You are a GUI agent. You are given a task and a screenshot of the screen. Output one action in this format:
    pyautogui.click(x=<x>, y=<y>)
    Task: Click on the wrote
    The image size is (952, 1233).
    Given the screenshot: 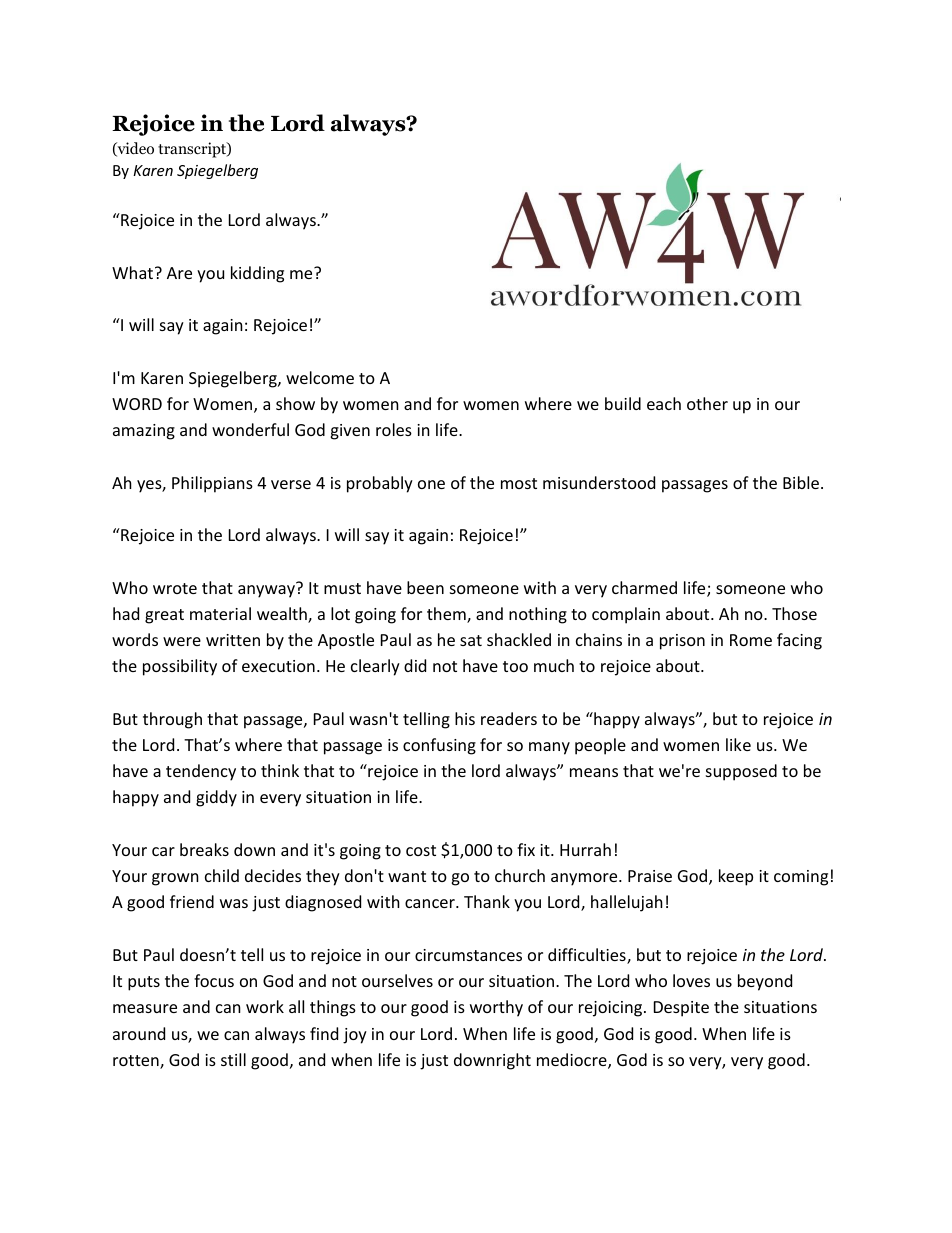 What is the action you would take?
    pyautogui.click(x=175, y=588)
